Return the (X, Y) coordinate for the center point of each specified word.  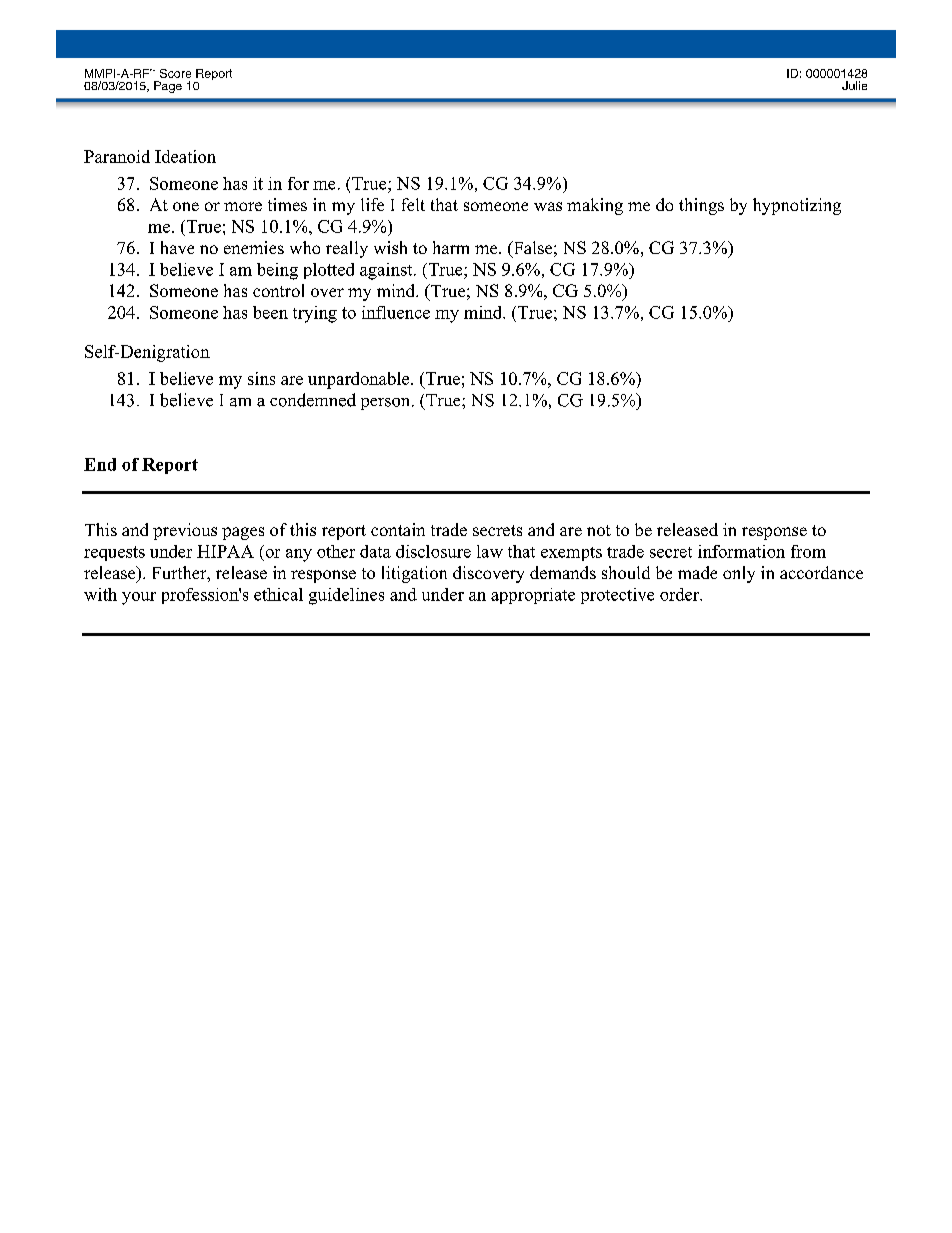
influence (396, 312)
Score (175, 73)
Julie (854, 85)
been (270, 312)
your (139, 598)
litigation (414, 574)
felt (413, 204)
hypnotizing (797, 206)
